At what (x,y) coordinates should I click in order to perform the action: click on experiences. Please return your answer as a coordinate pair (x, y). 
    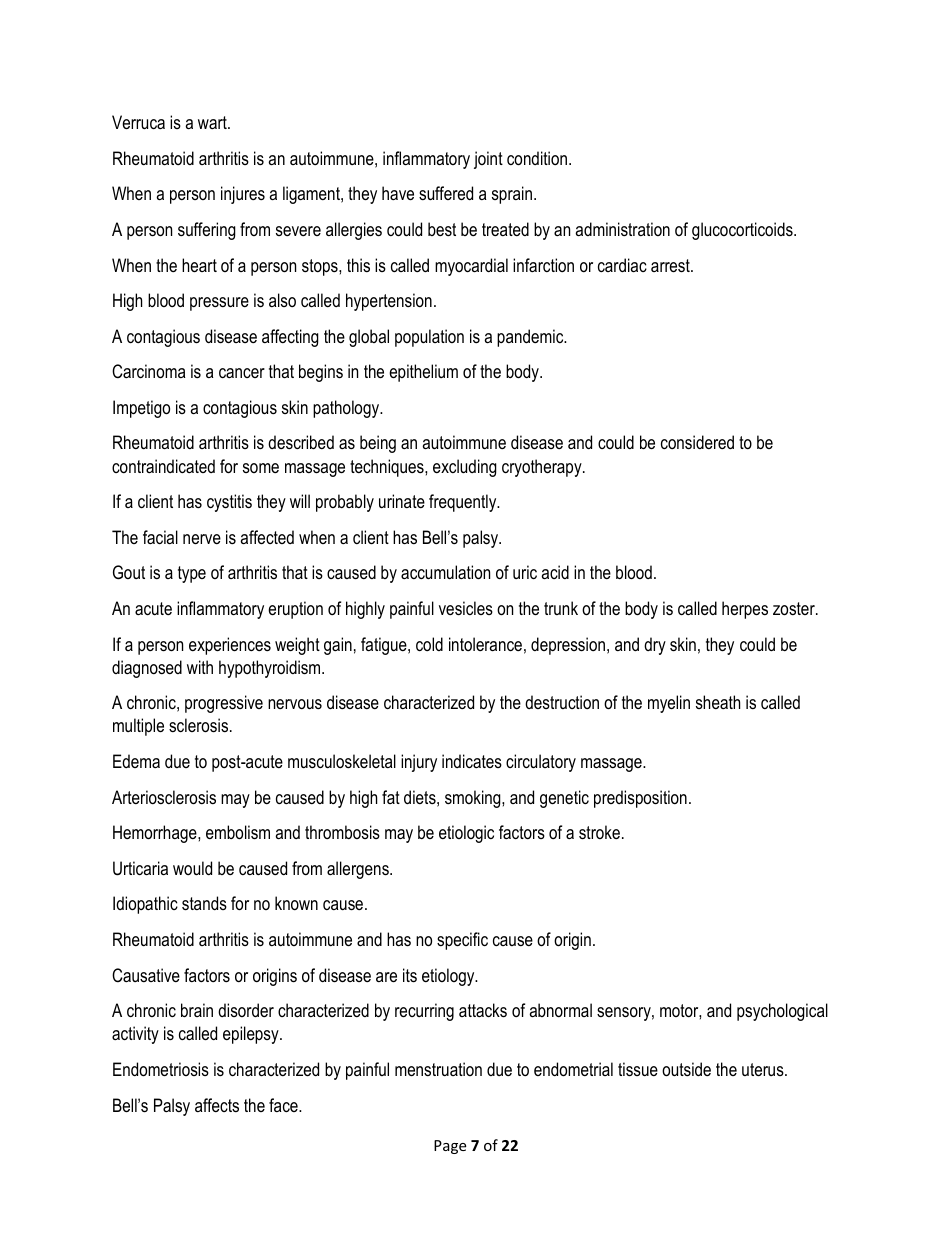
    Looking at the image, I should click on (230, 646).
